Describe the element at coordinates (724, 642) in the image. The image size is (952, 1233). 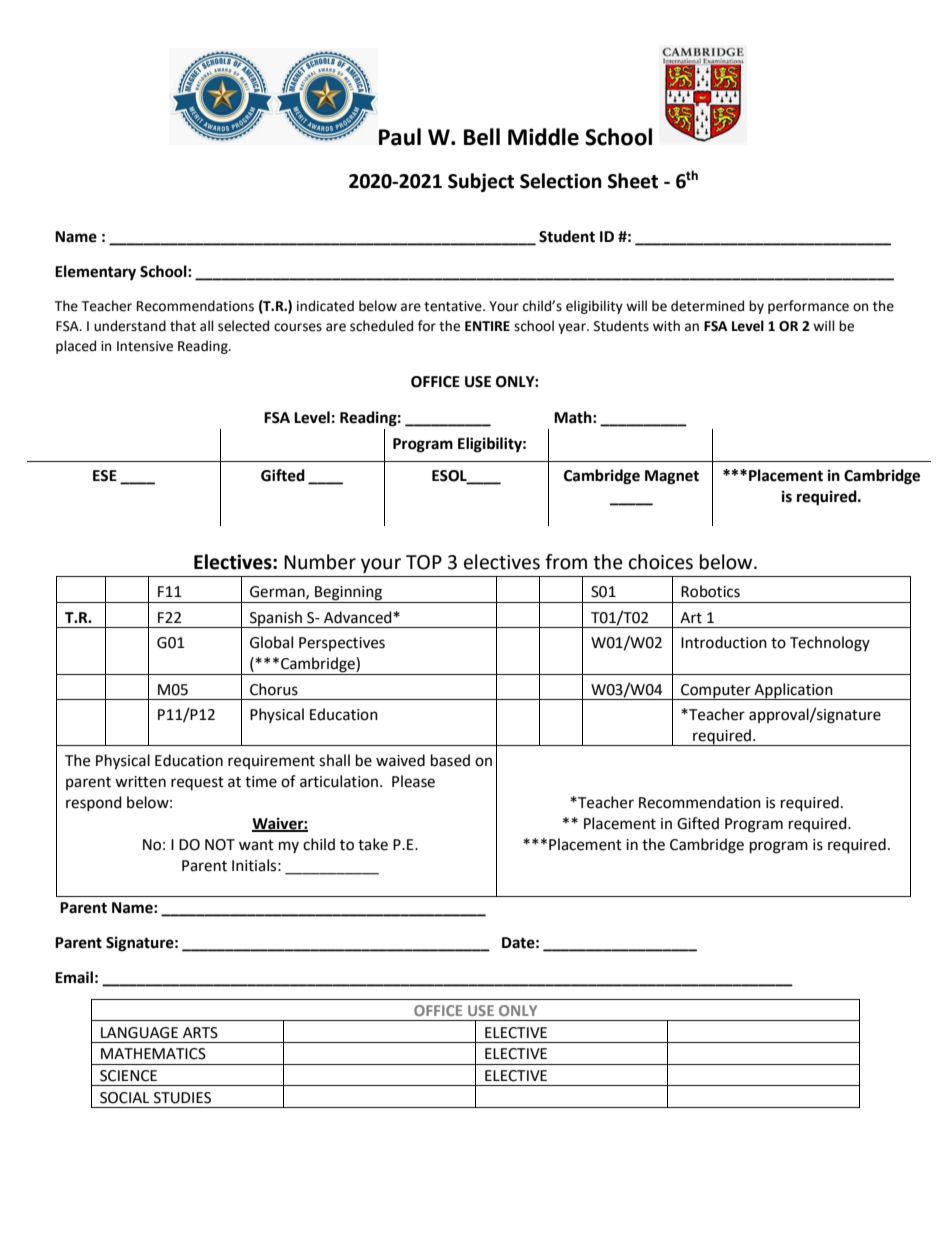
I see `Introduction` at that location.
